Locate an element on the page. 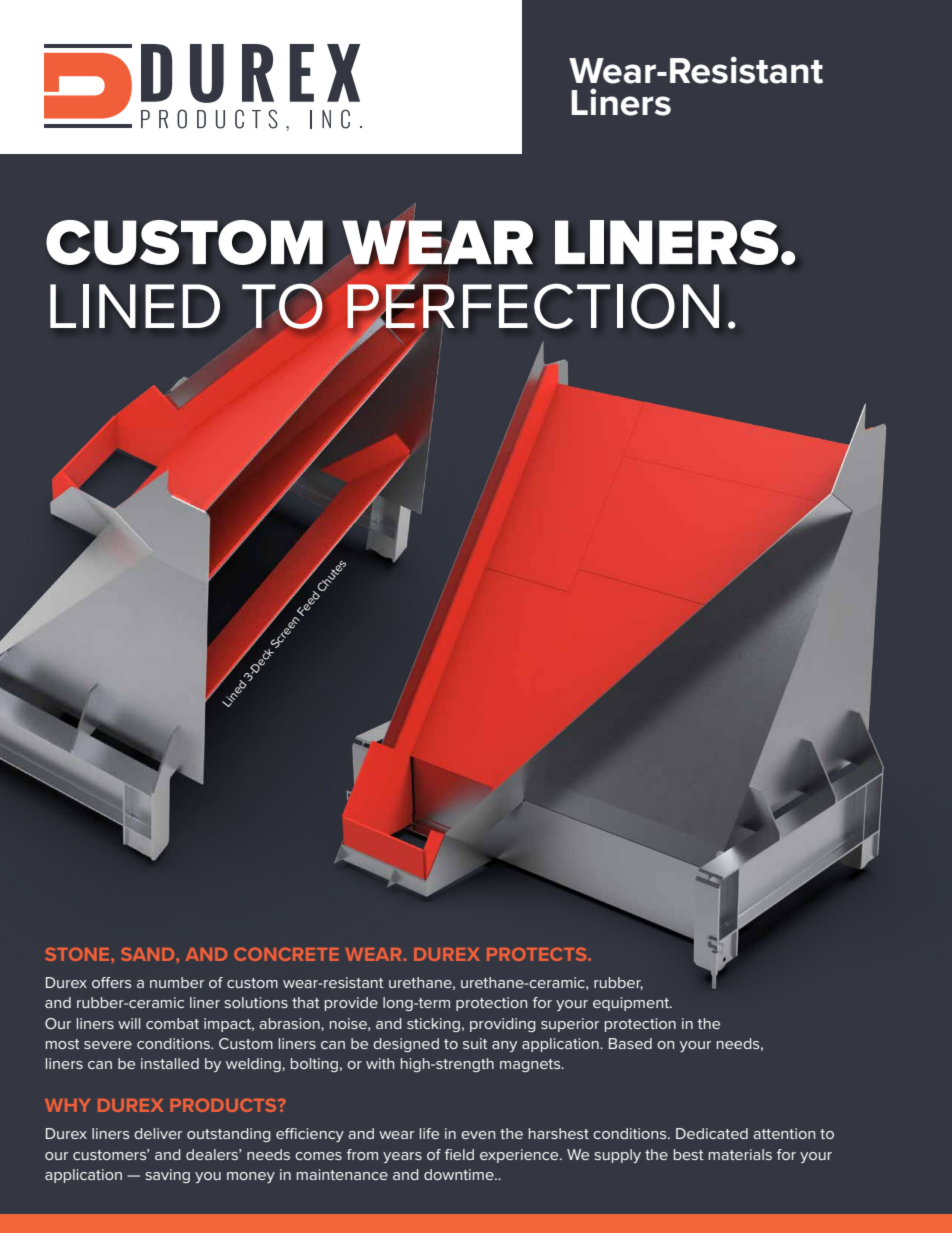 This page has height=1233, width=952. offers is located at coordinates (111, 982).
